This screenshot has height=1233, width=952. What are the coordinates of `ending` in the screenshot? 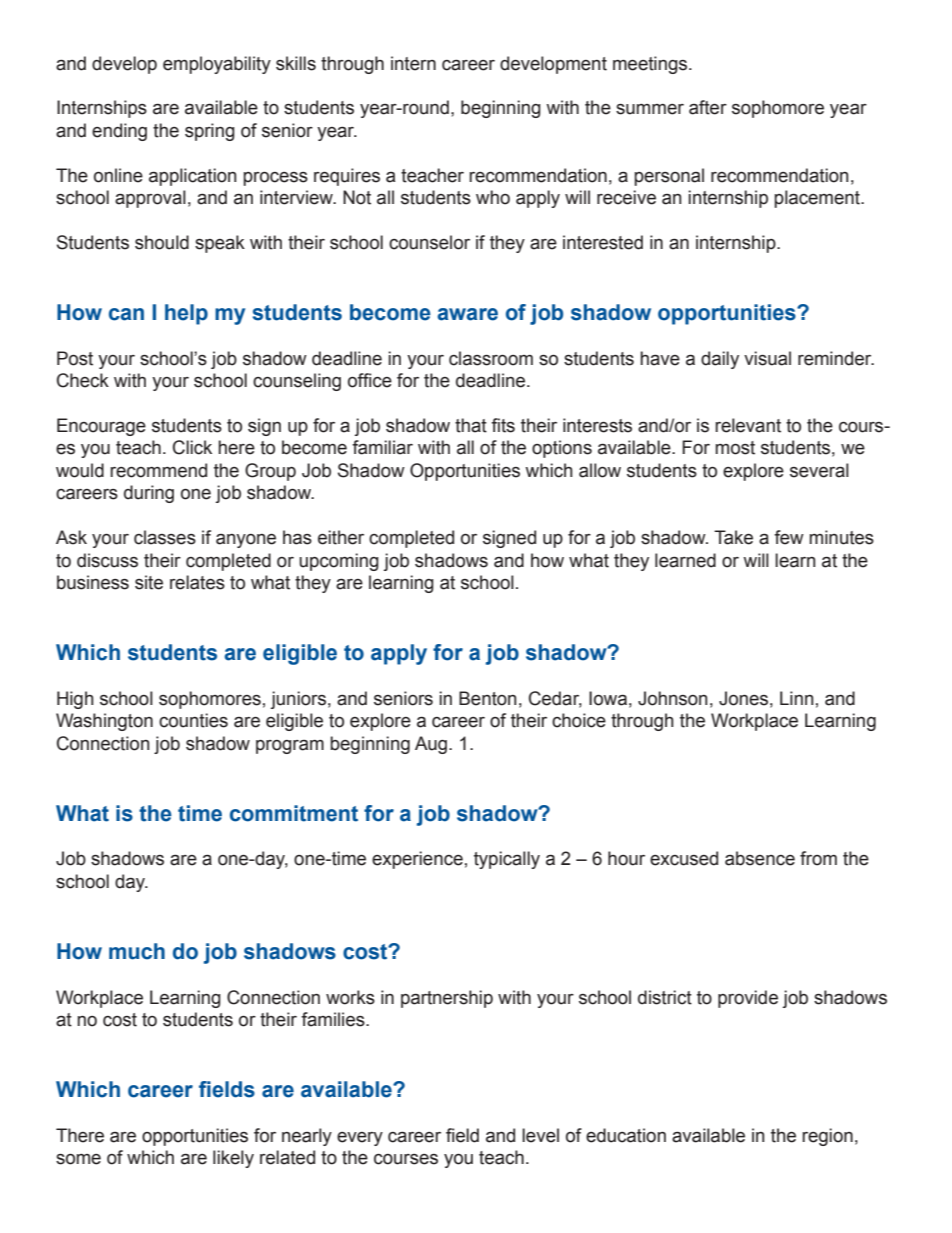 It's located at (119, 132).
